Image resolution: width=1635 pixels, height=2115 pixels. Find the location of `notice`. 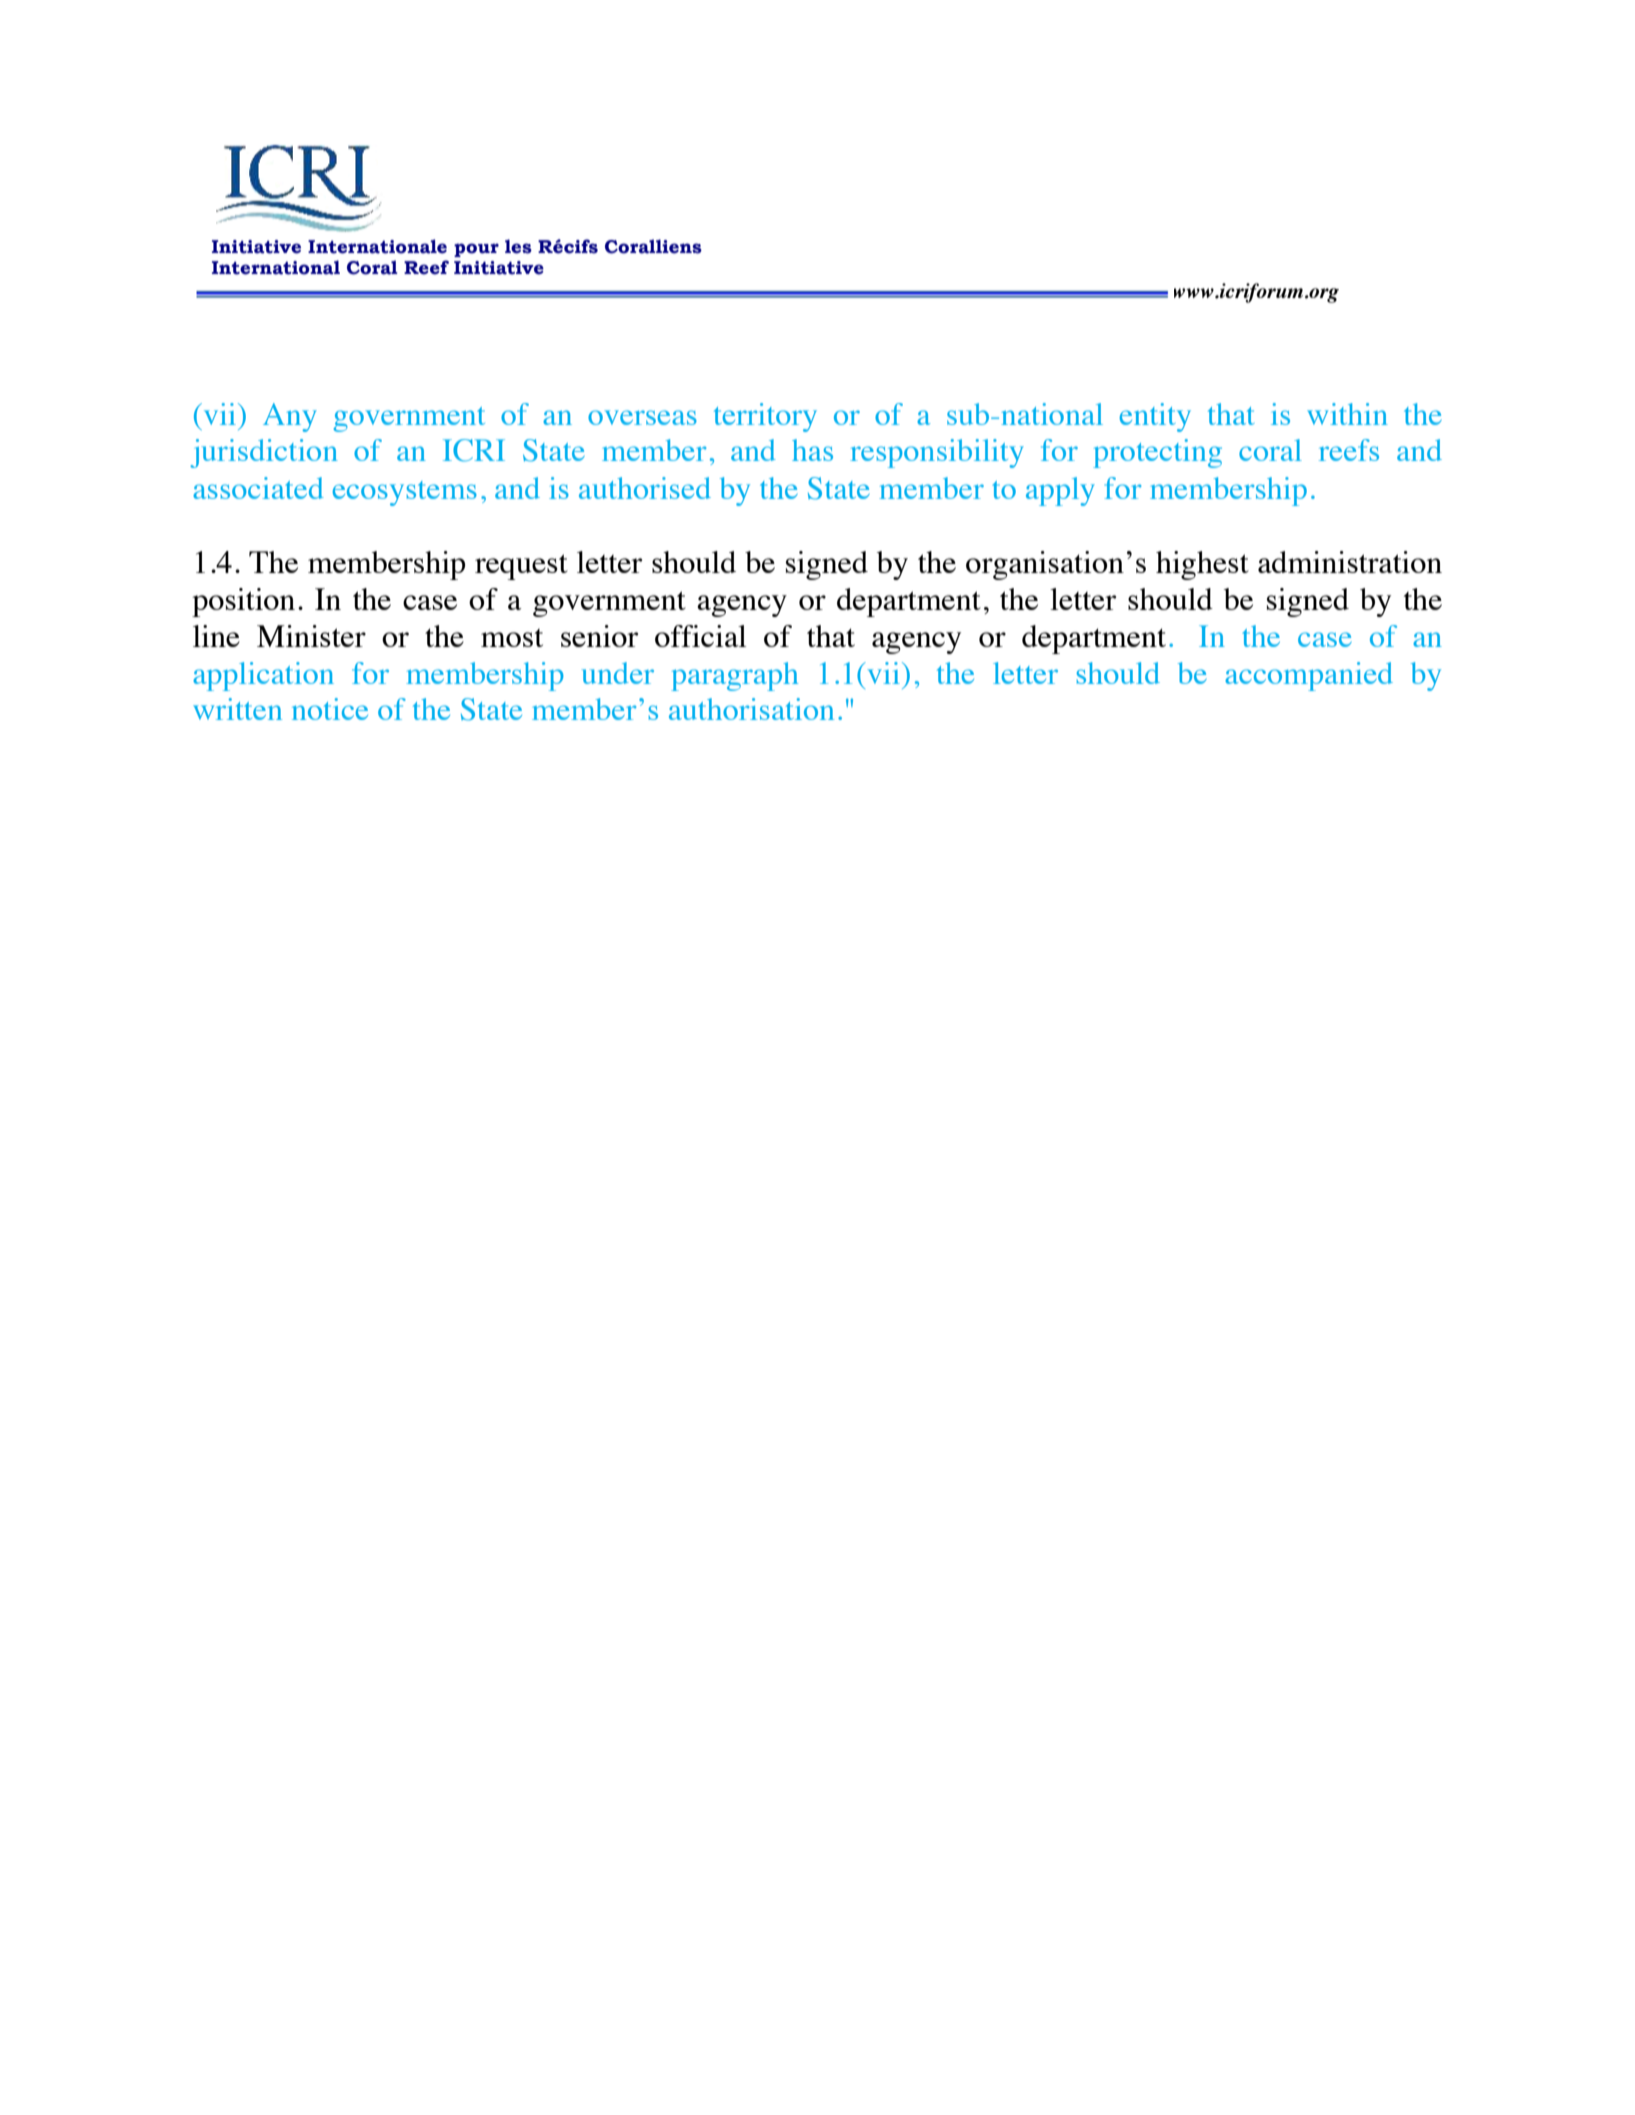

notice is located at coordinates (330, 709).
